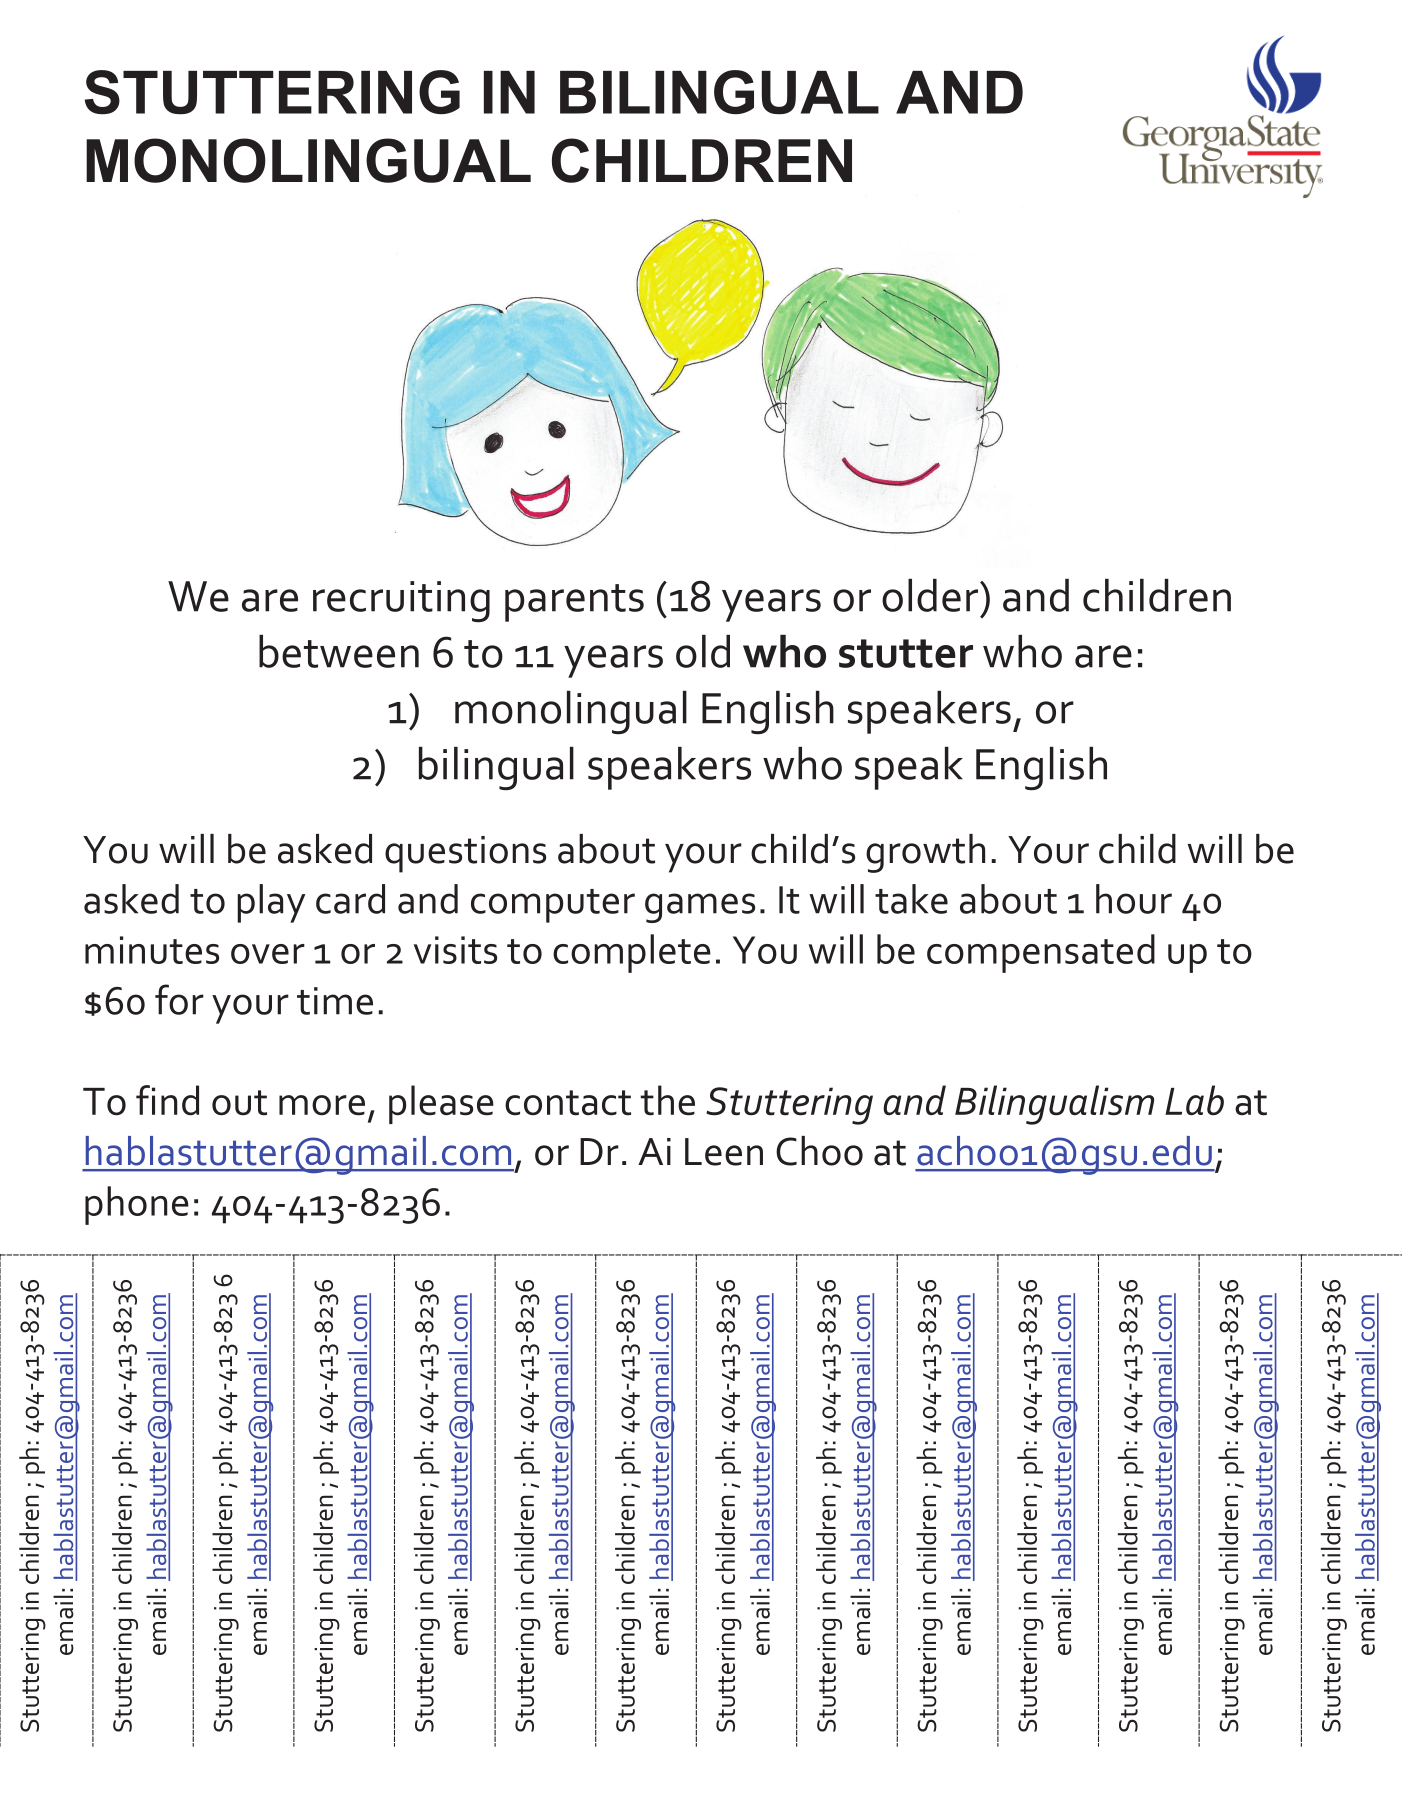 The image size is (1402, 1814). I want to click on the, so click(668, 1100).
